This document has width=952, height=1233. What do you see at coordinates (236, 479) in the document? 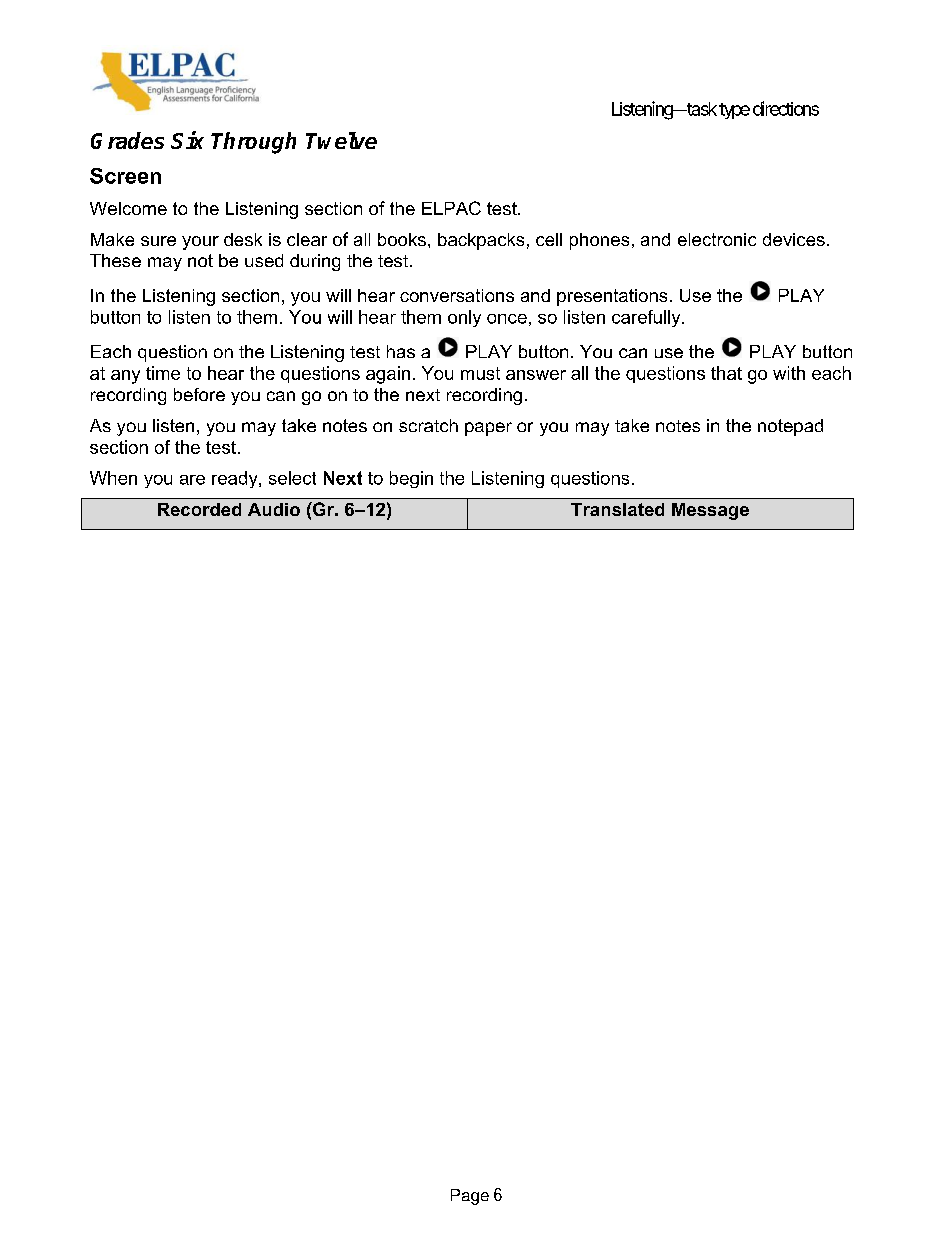
I see `ready` at bounding box center [236, 479].
